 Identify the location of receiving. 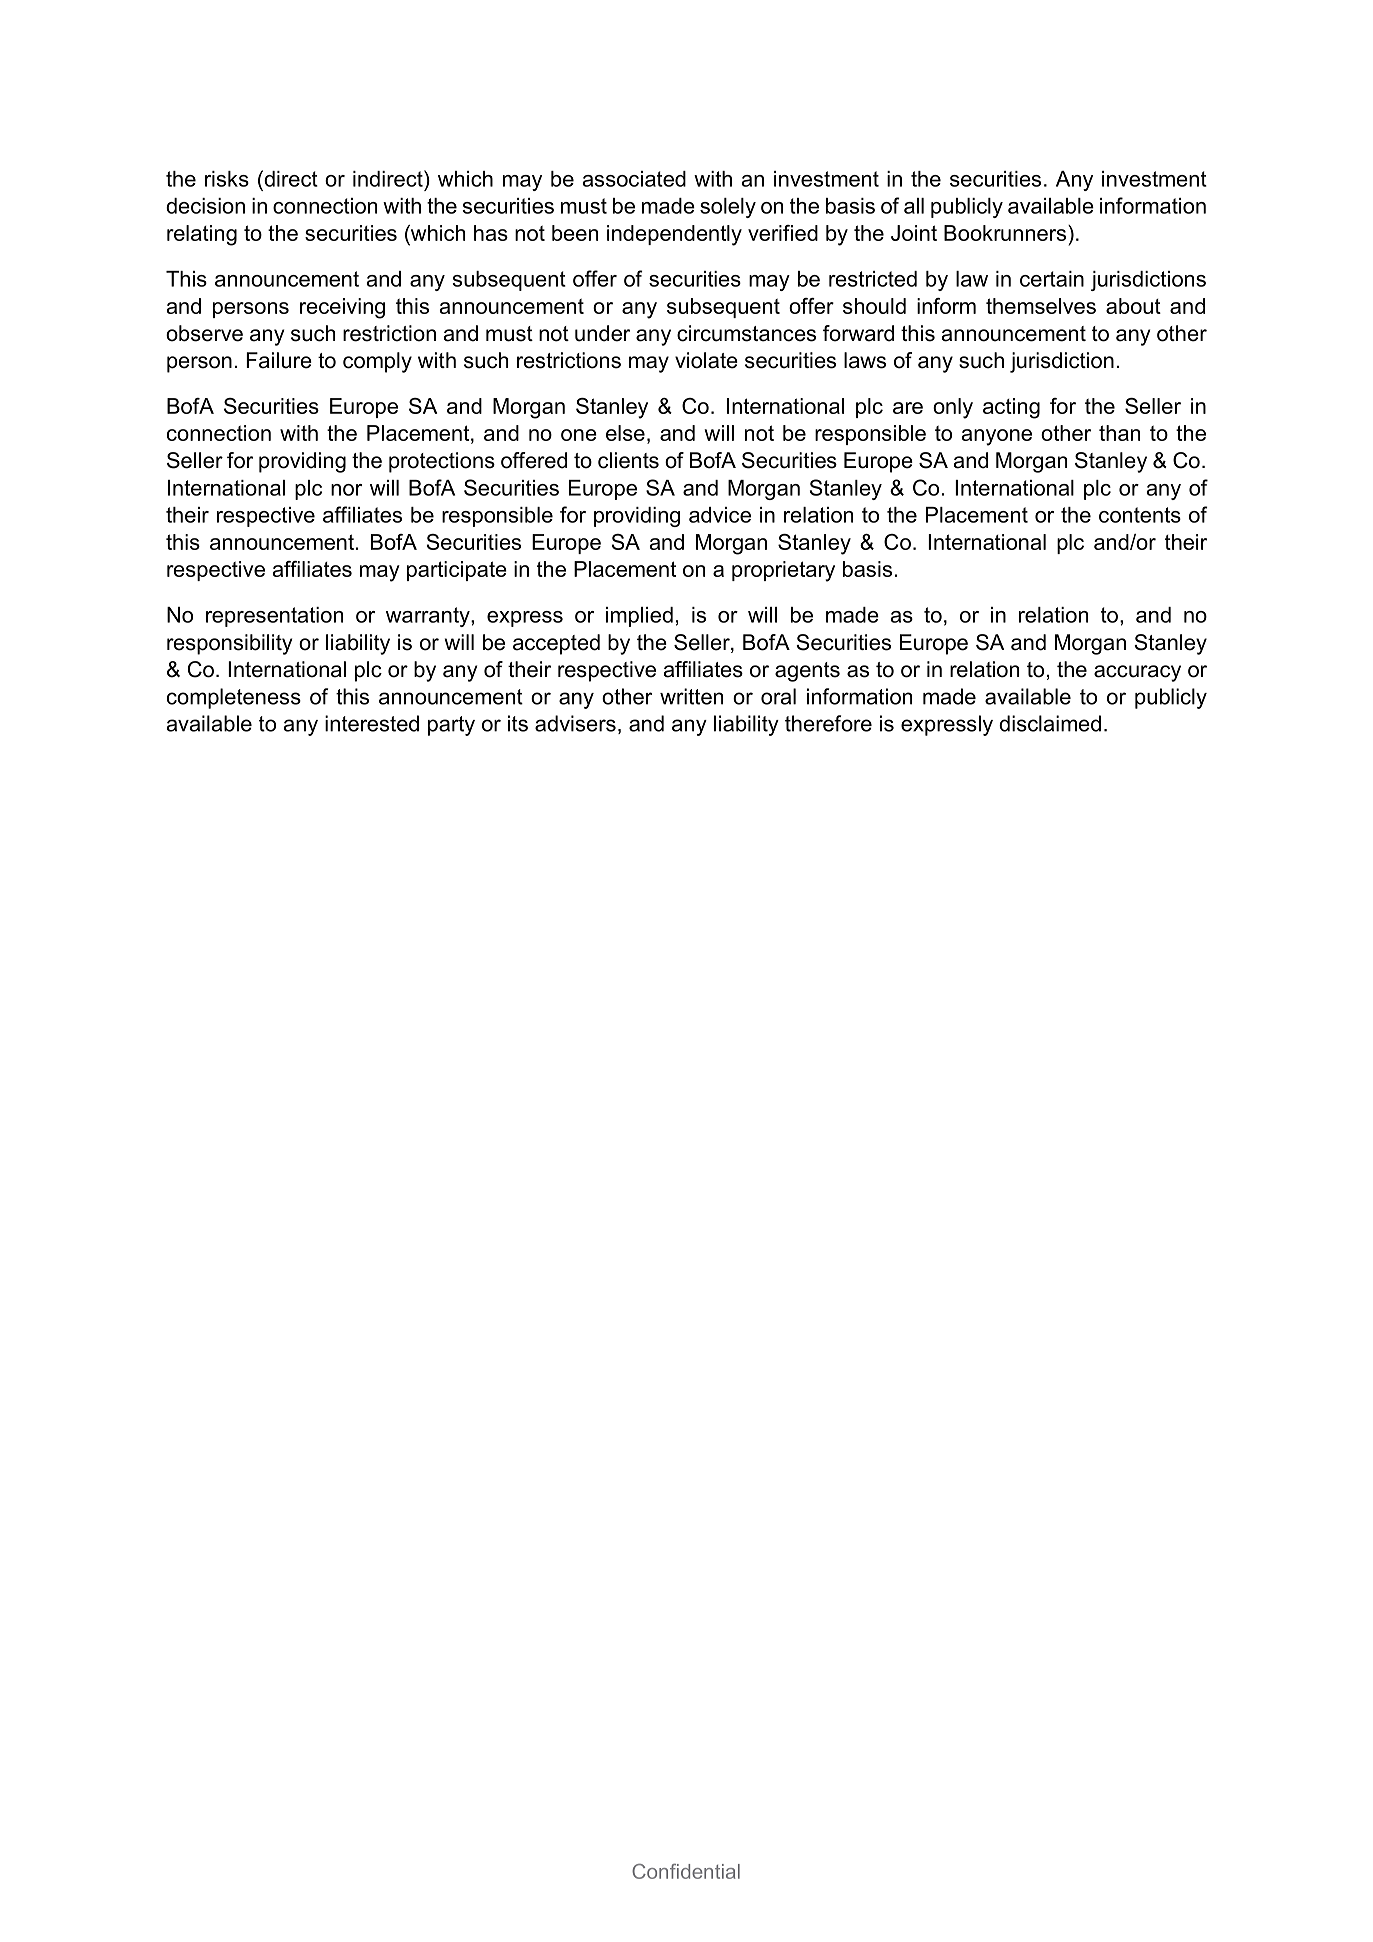
(342, 308).
